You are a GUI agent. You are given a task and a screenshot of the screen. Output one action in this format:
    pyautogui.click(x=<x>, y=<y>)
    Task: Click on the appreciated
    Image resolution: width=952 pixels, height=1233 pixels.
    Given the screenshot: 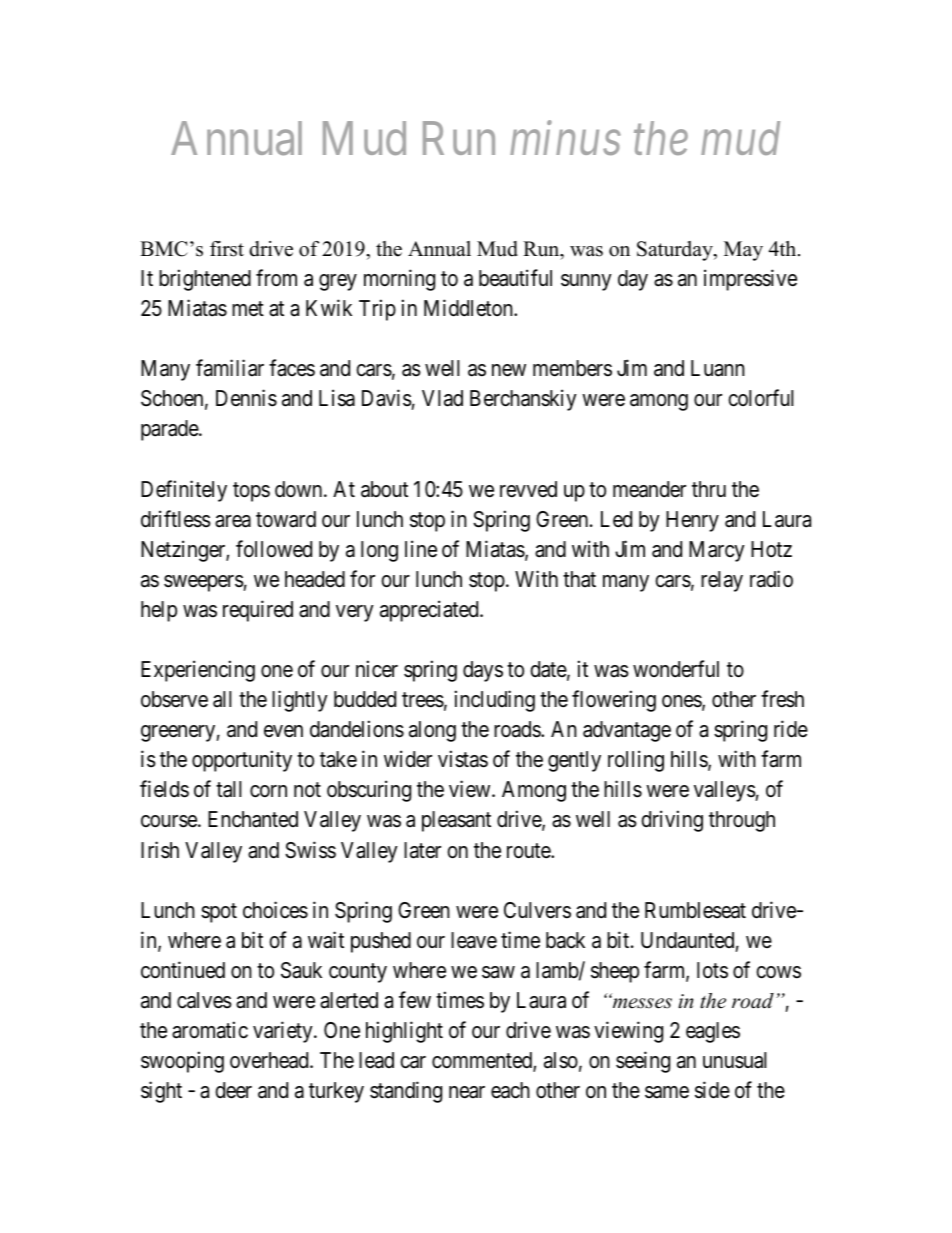 What is the action you would take?
    pyautogui.click(x=430, y=611)
